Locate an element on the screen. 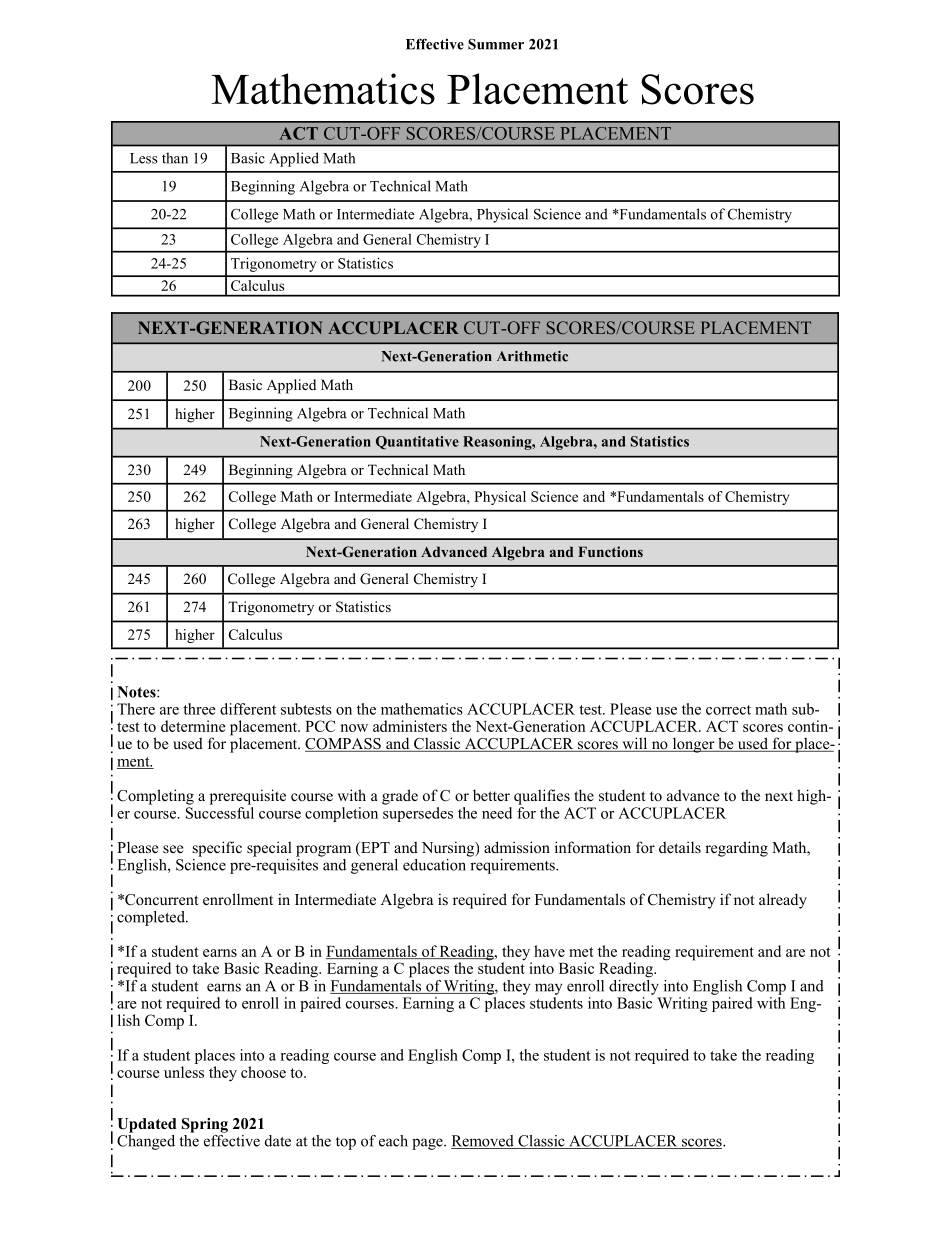 This screenshot has height=1233, width=952. correct is located at coordinates (728, 710).
